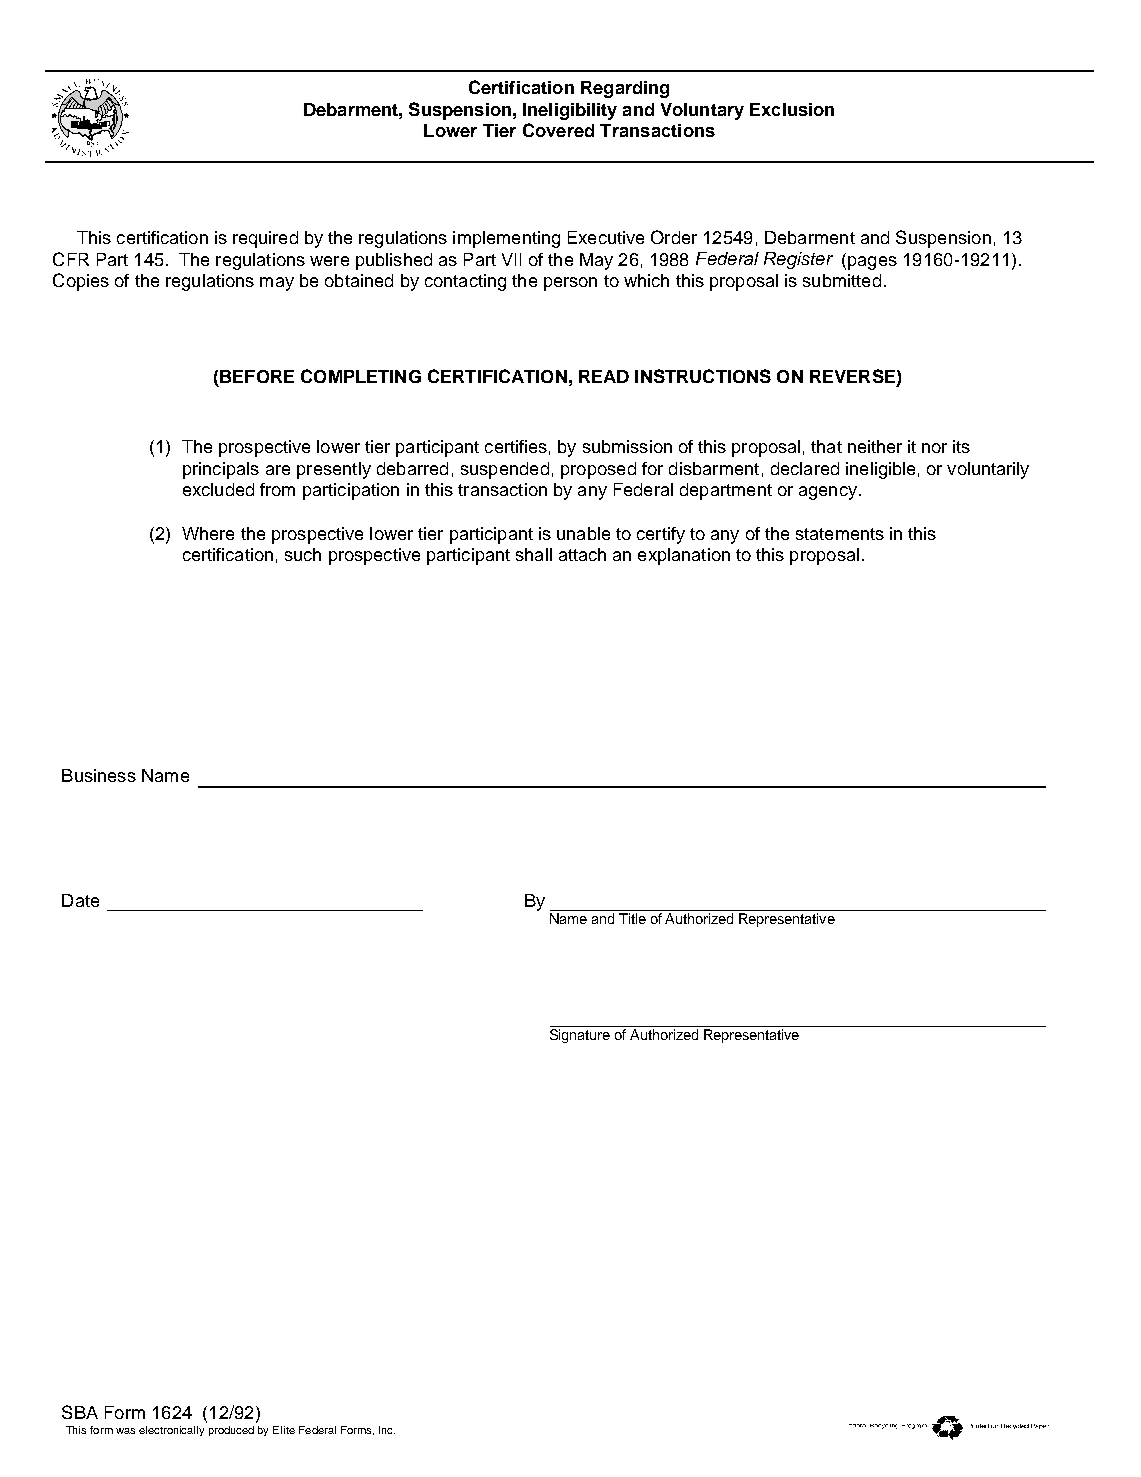  Describe the element at coordinates (558, 130) in the document. I see `Covered` at that location.
